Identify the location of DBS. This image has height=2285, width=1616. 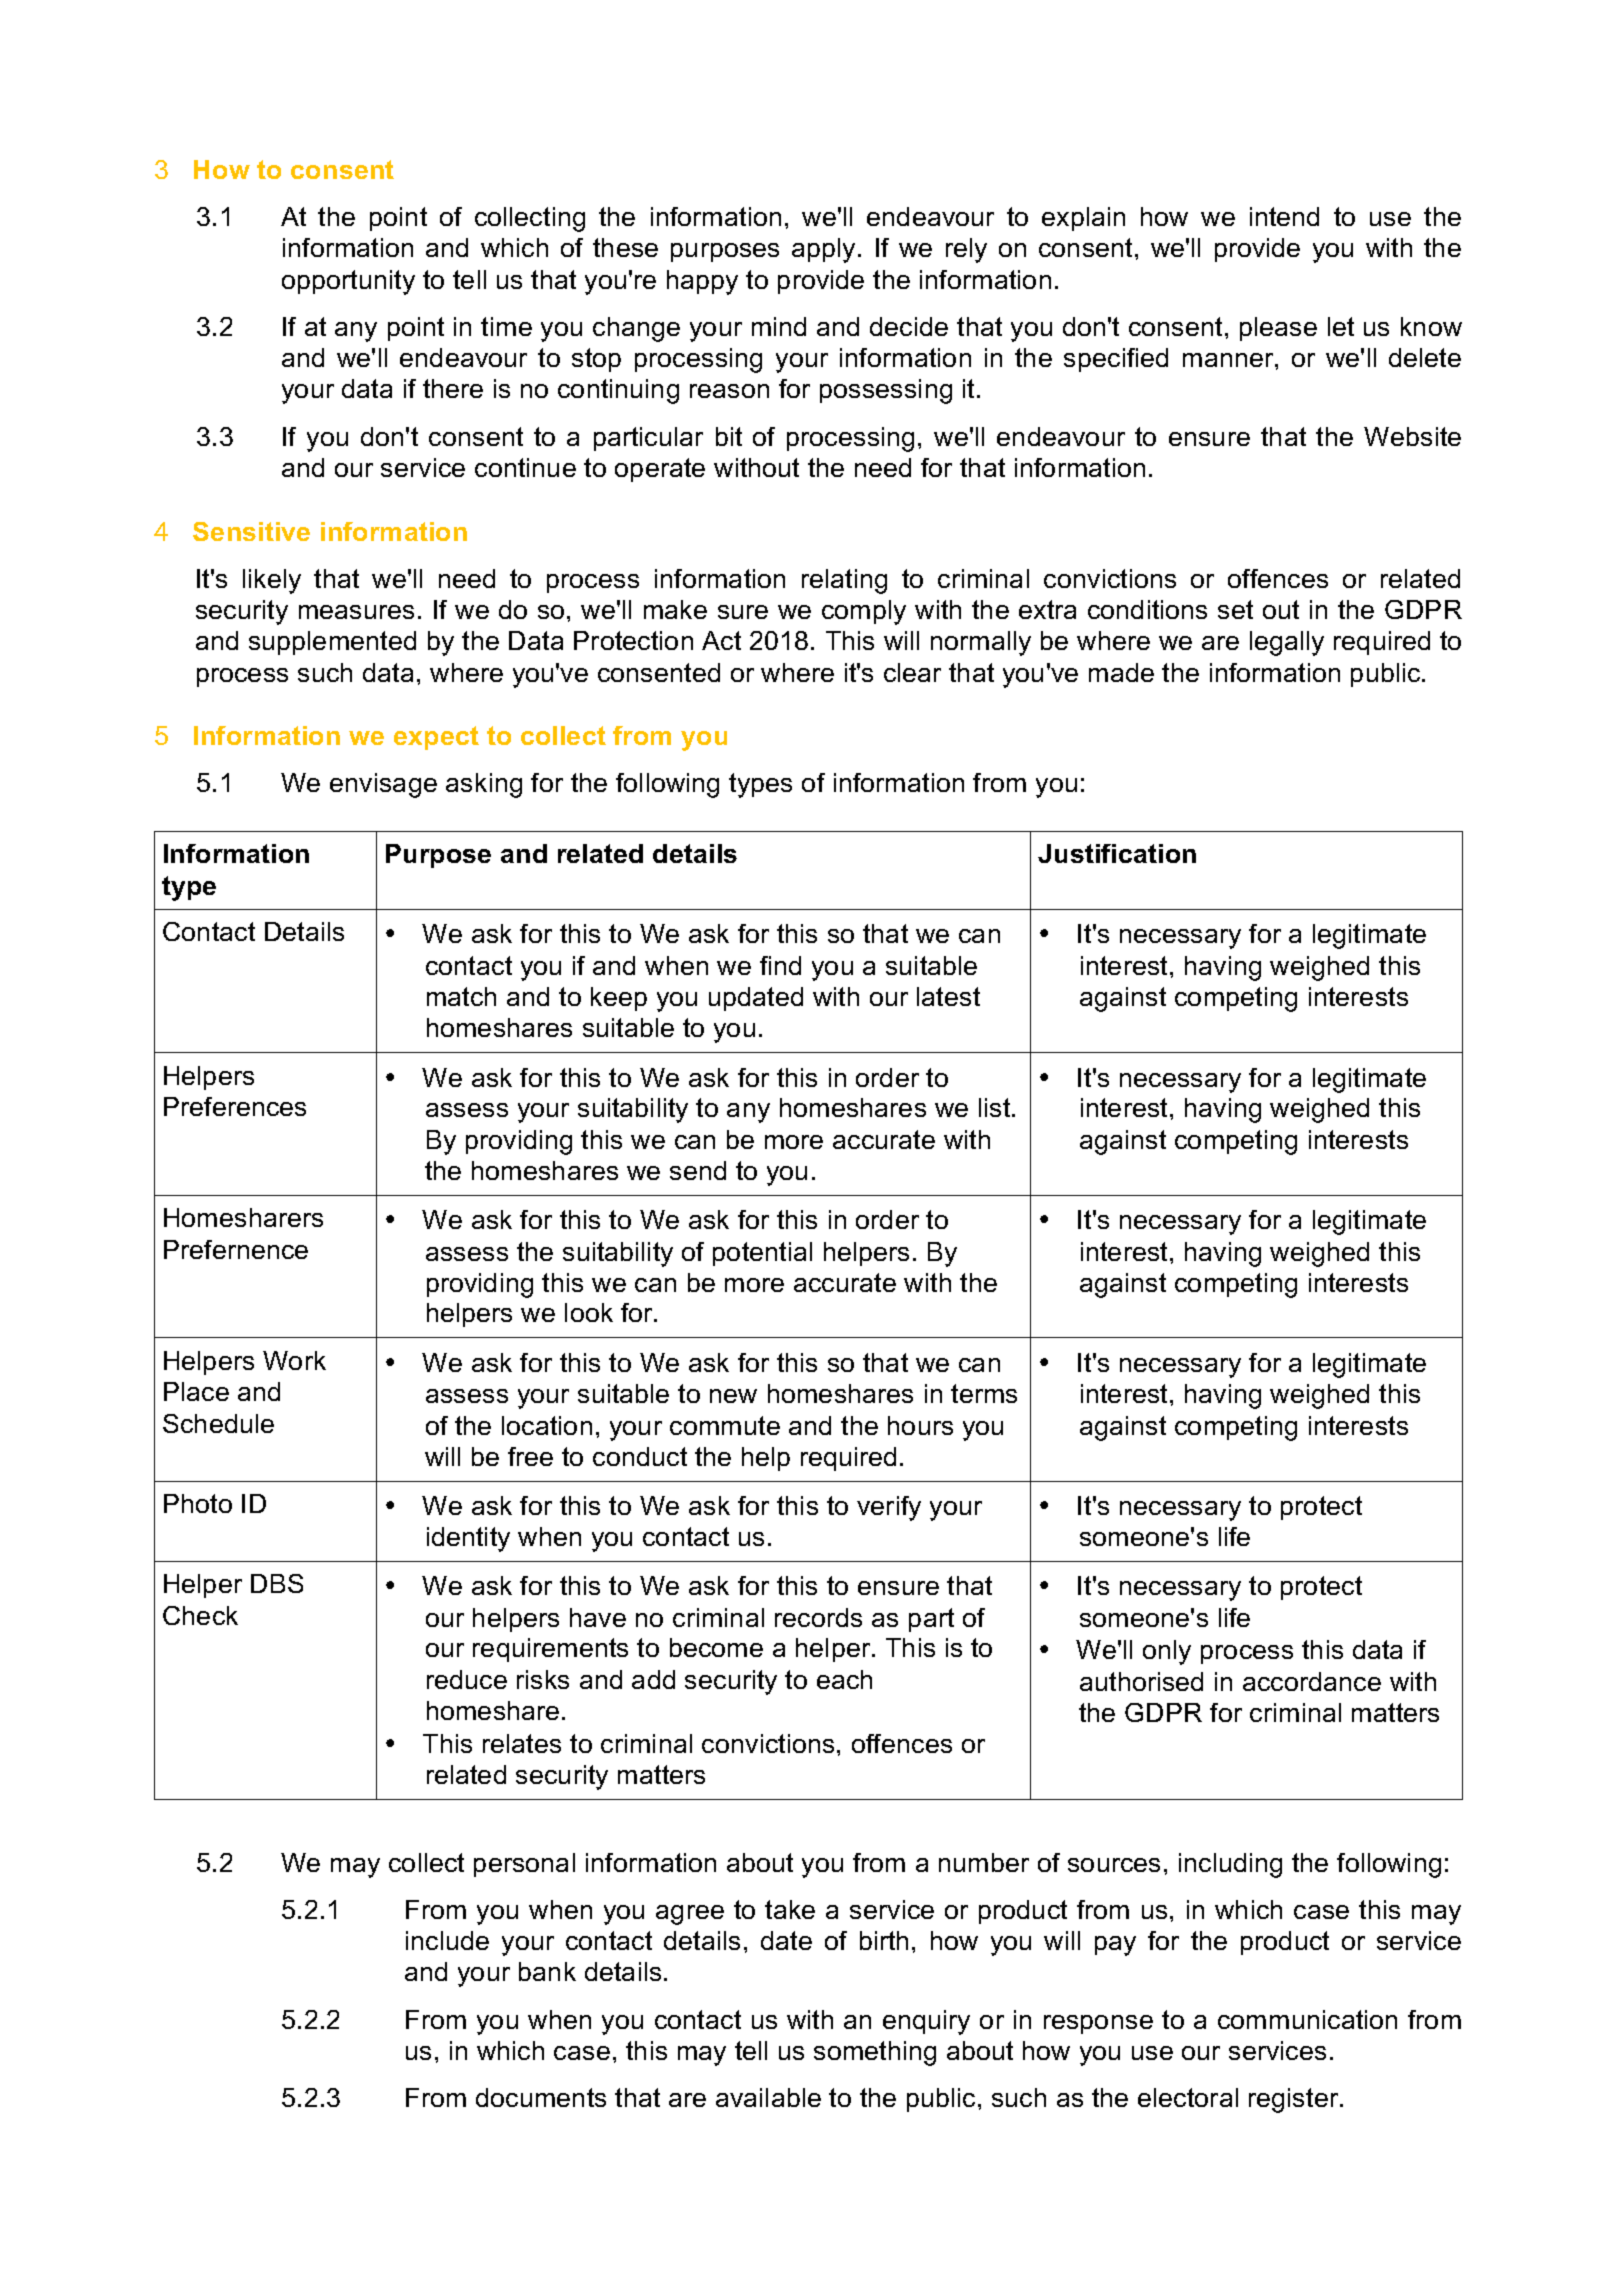
(277, 1583).
